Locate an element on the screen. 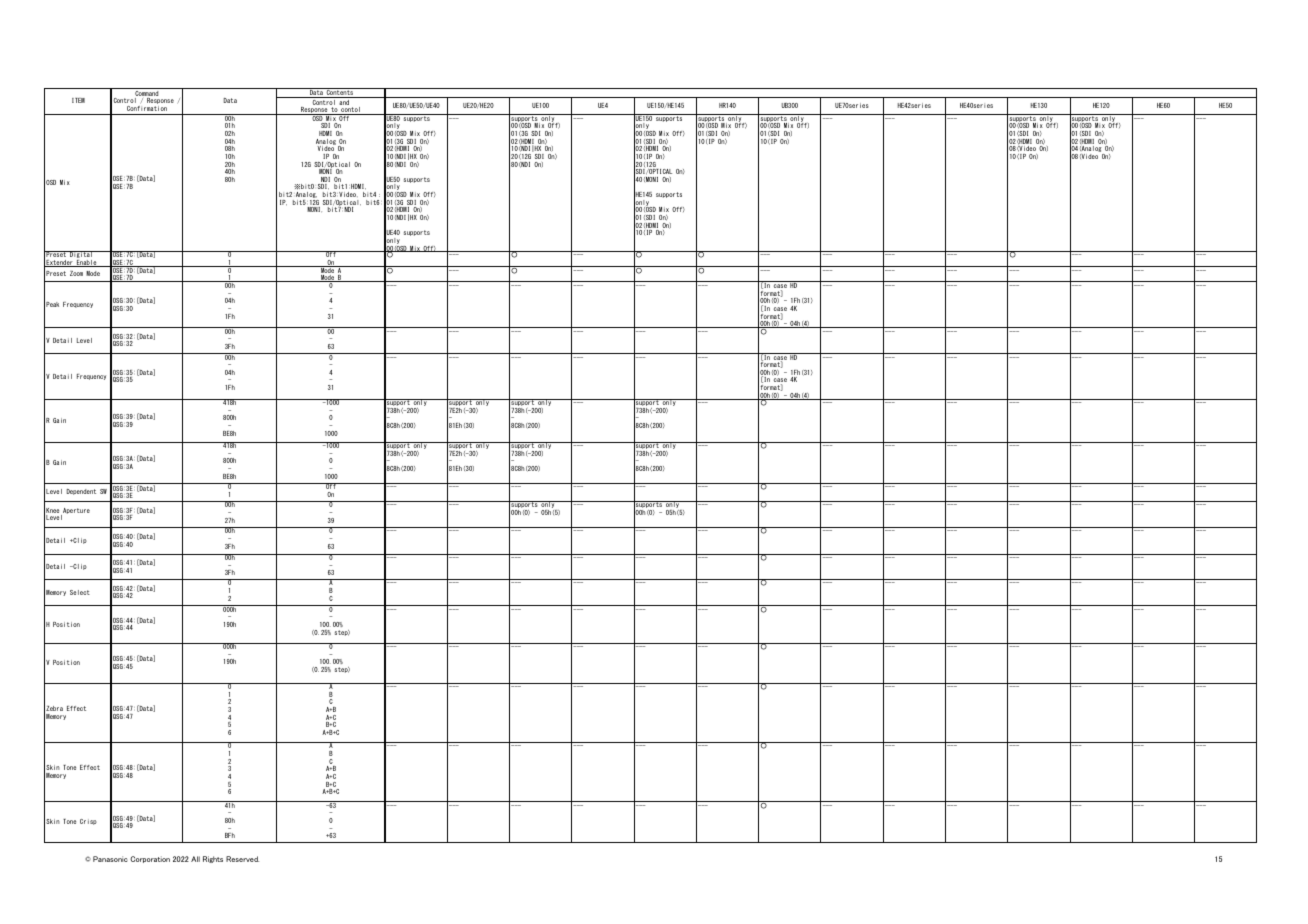  Aperture is located at coordinates (75, 512).
